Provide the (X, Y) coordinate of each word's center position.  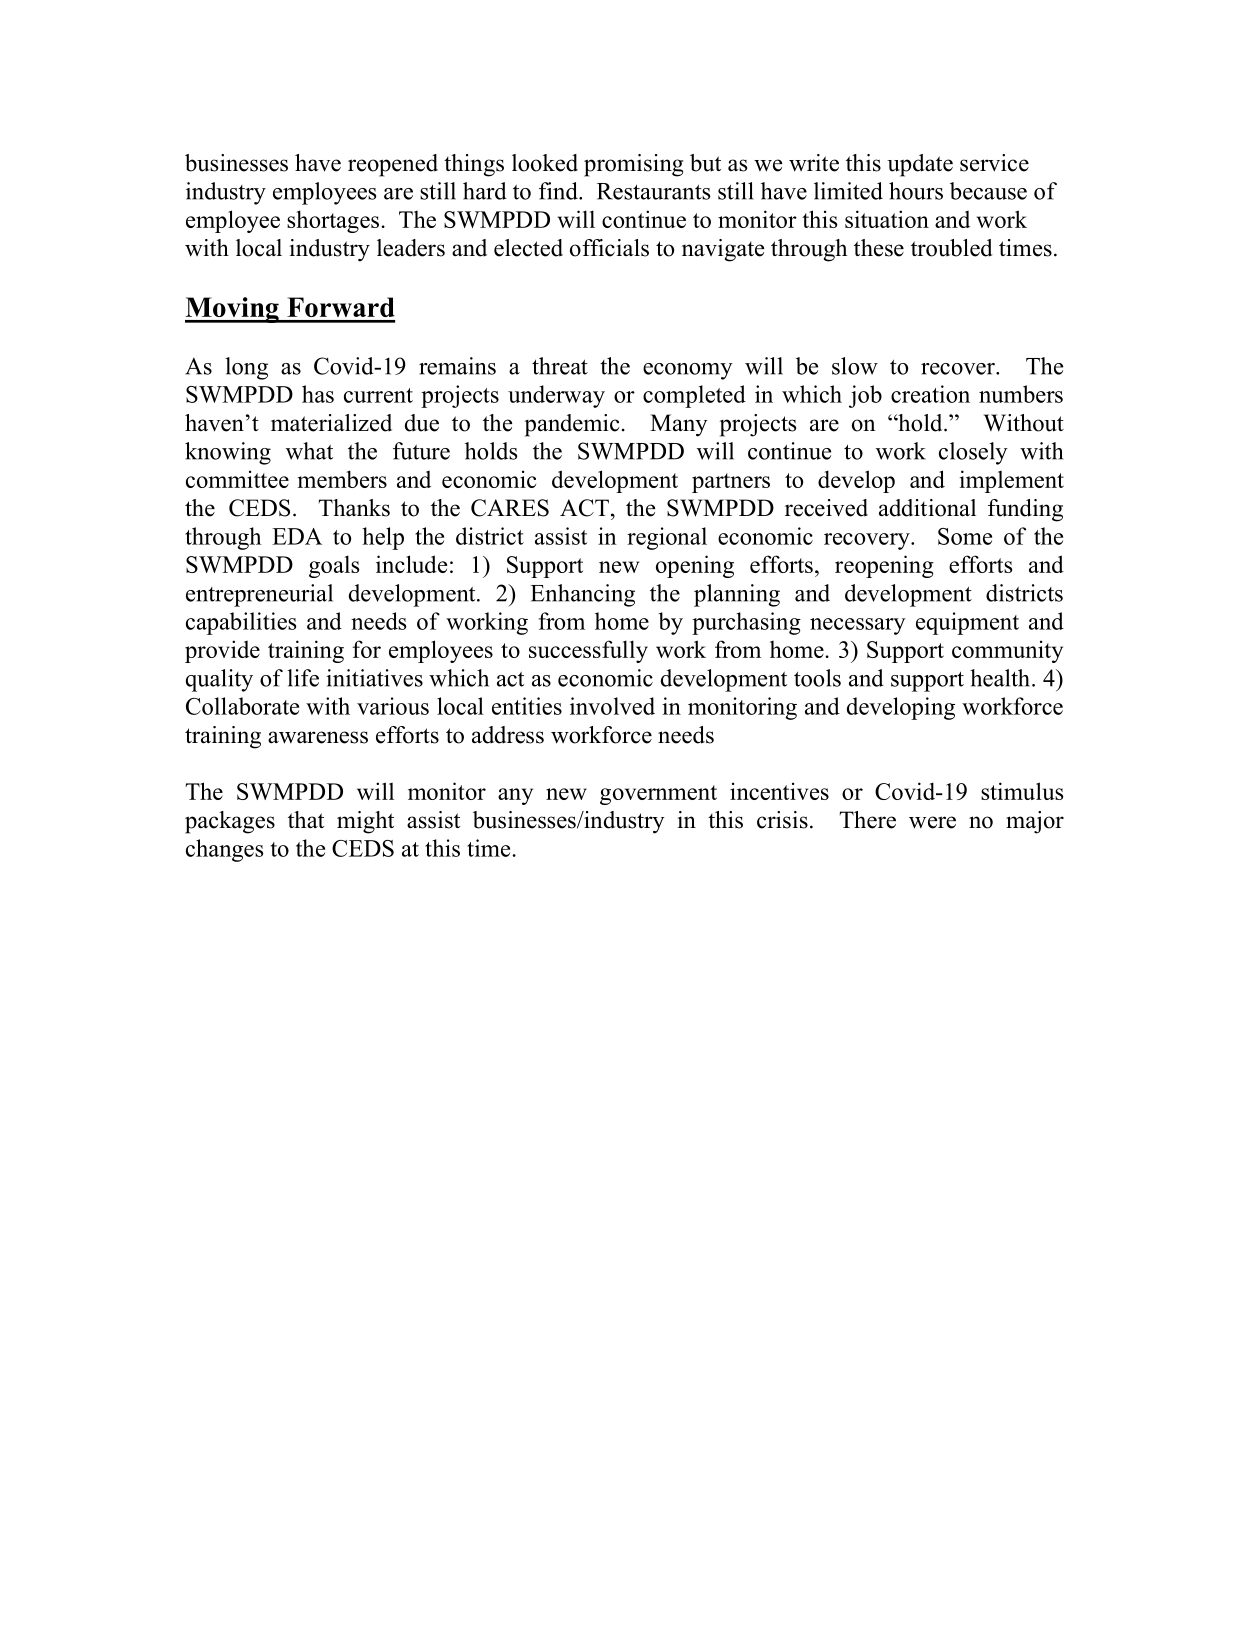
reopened (393, 165)
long (246, 368)
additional (927, 508)
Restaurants (653, 191)
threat (560, 366)
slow (855, 366)
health (1000, 678)
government (658, 795)
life (303, 678)
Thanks (354, 508)
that (306, 820)
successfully (588, 651)
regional (667, 538)
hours (916, 191)
